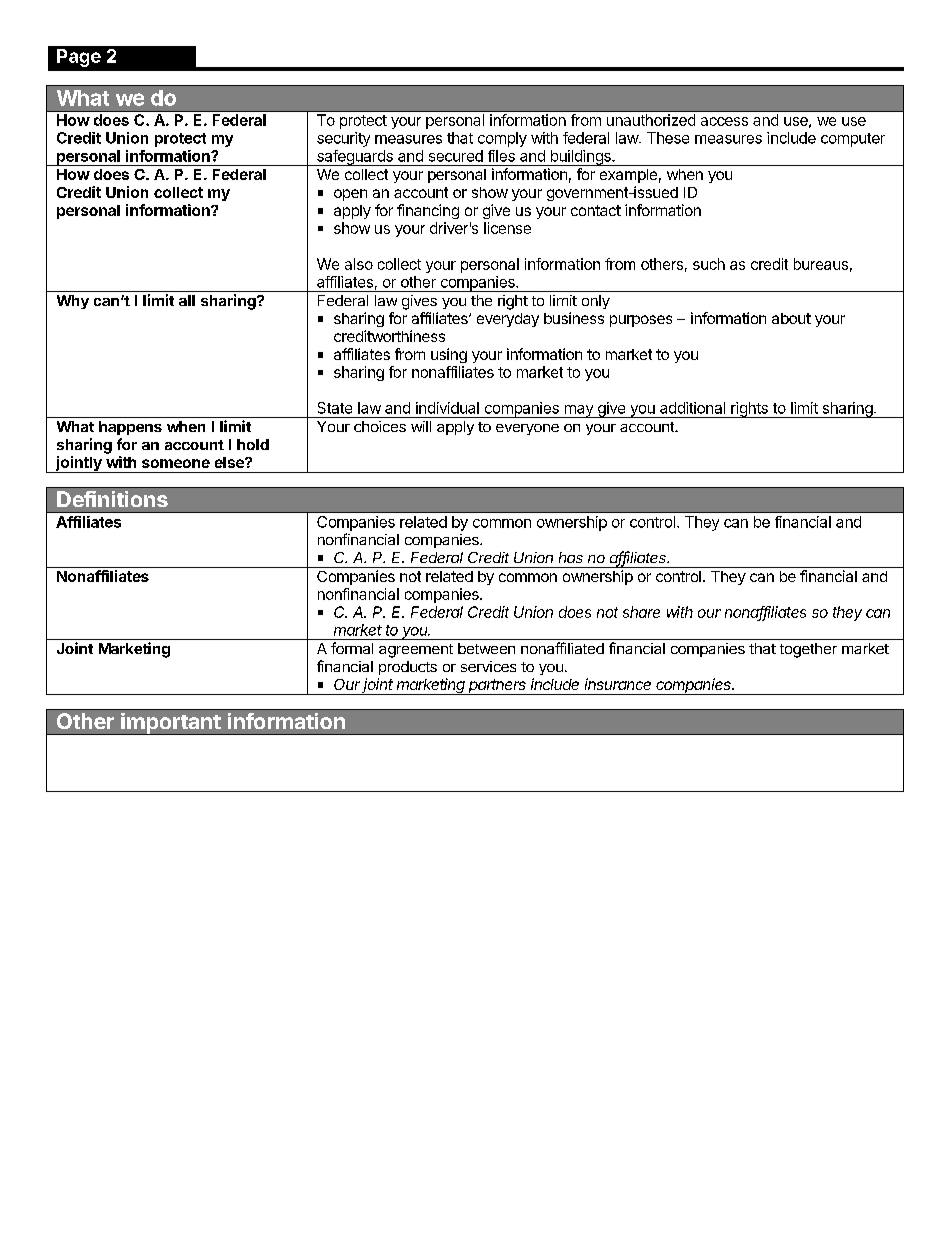 The image size is (952, 1233). I want to click on additional, so click(692, 408).
